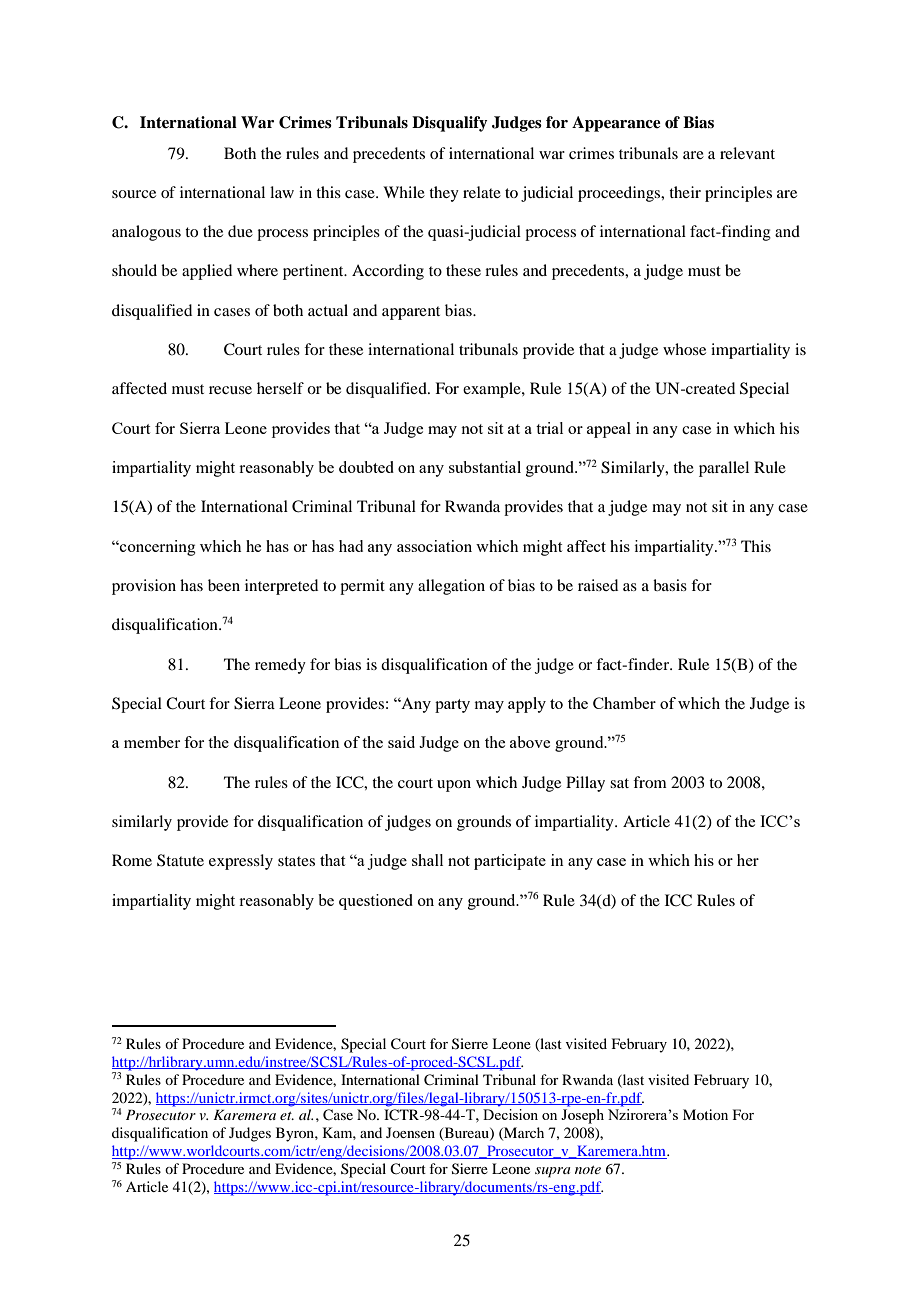 This screenshot has height=1307, width=924. Describe the element at coordinates (452, 706) in the screenshot. I see `party` at that location.
